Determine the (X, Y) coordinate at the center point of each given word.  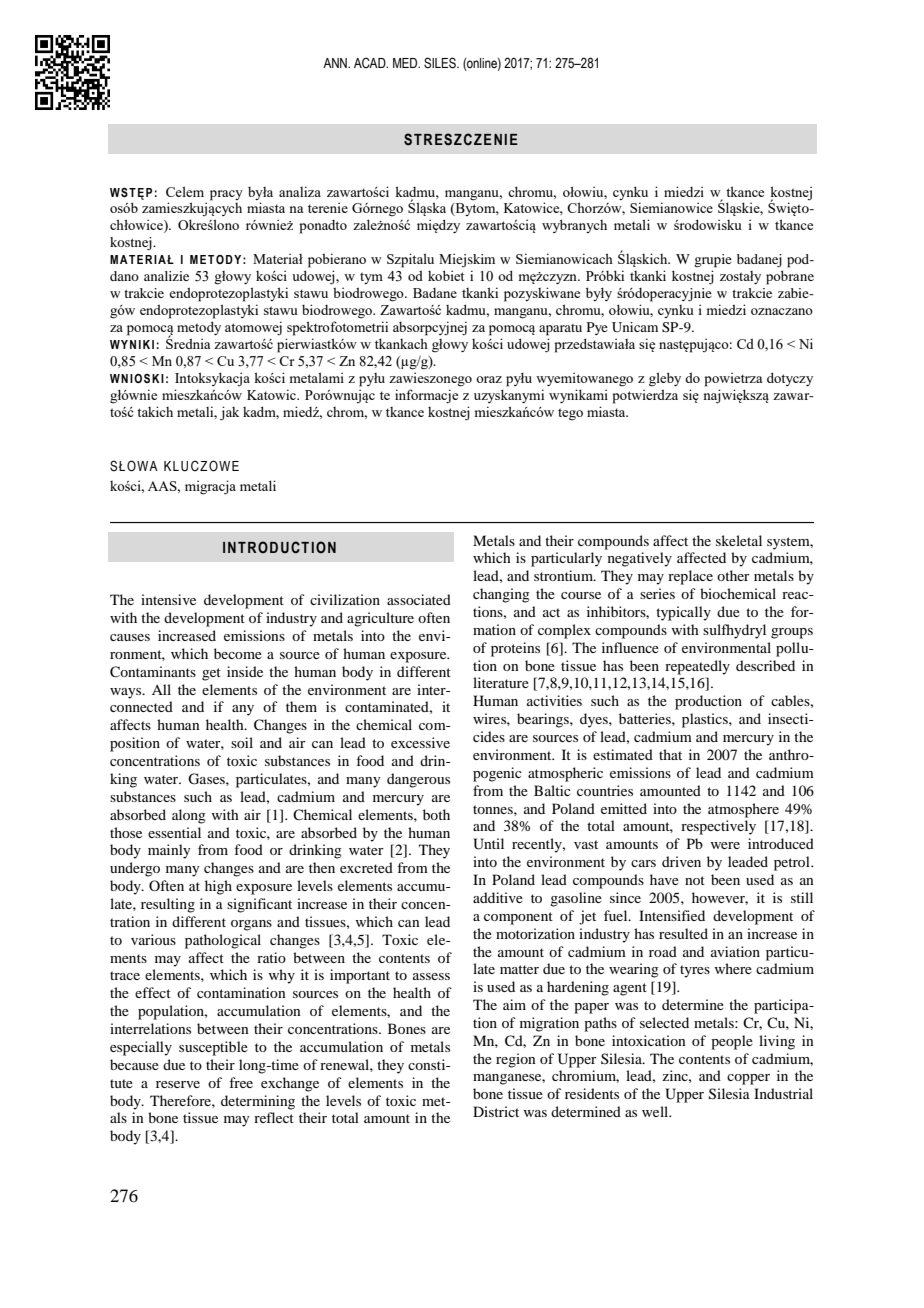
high (218, 887)
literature (501, 682)
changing (501, 595)
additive (498, 897)
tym (371, 278)
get (211, 674)
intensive (168, 599)
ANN (336, 63)
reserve (178, 1084)
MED (406, 63)
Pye (597, 328)
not (695, 880)
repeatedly (697, 667)
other (733, 575)
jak (229, 413)
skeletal (739, 540)
